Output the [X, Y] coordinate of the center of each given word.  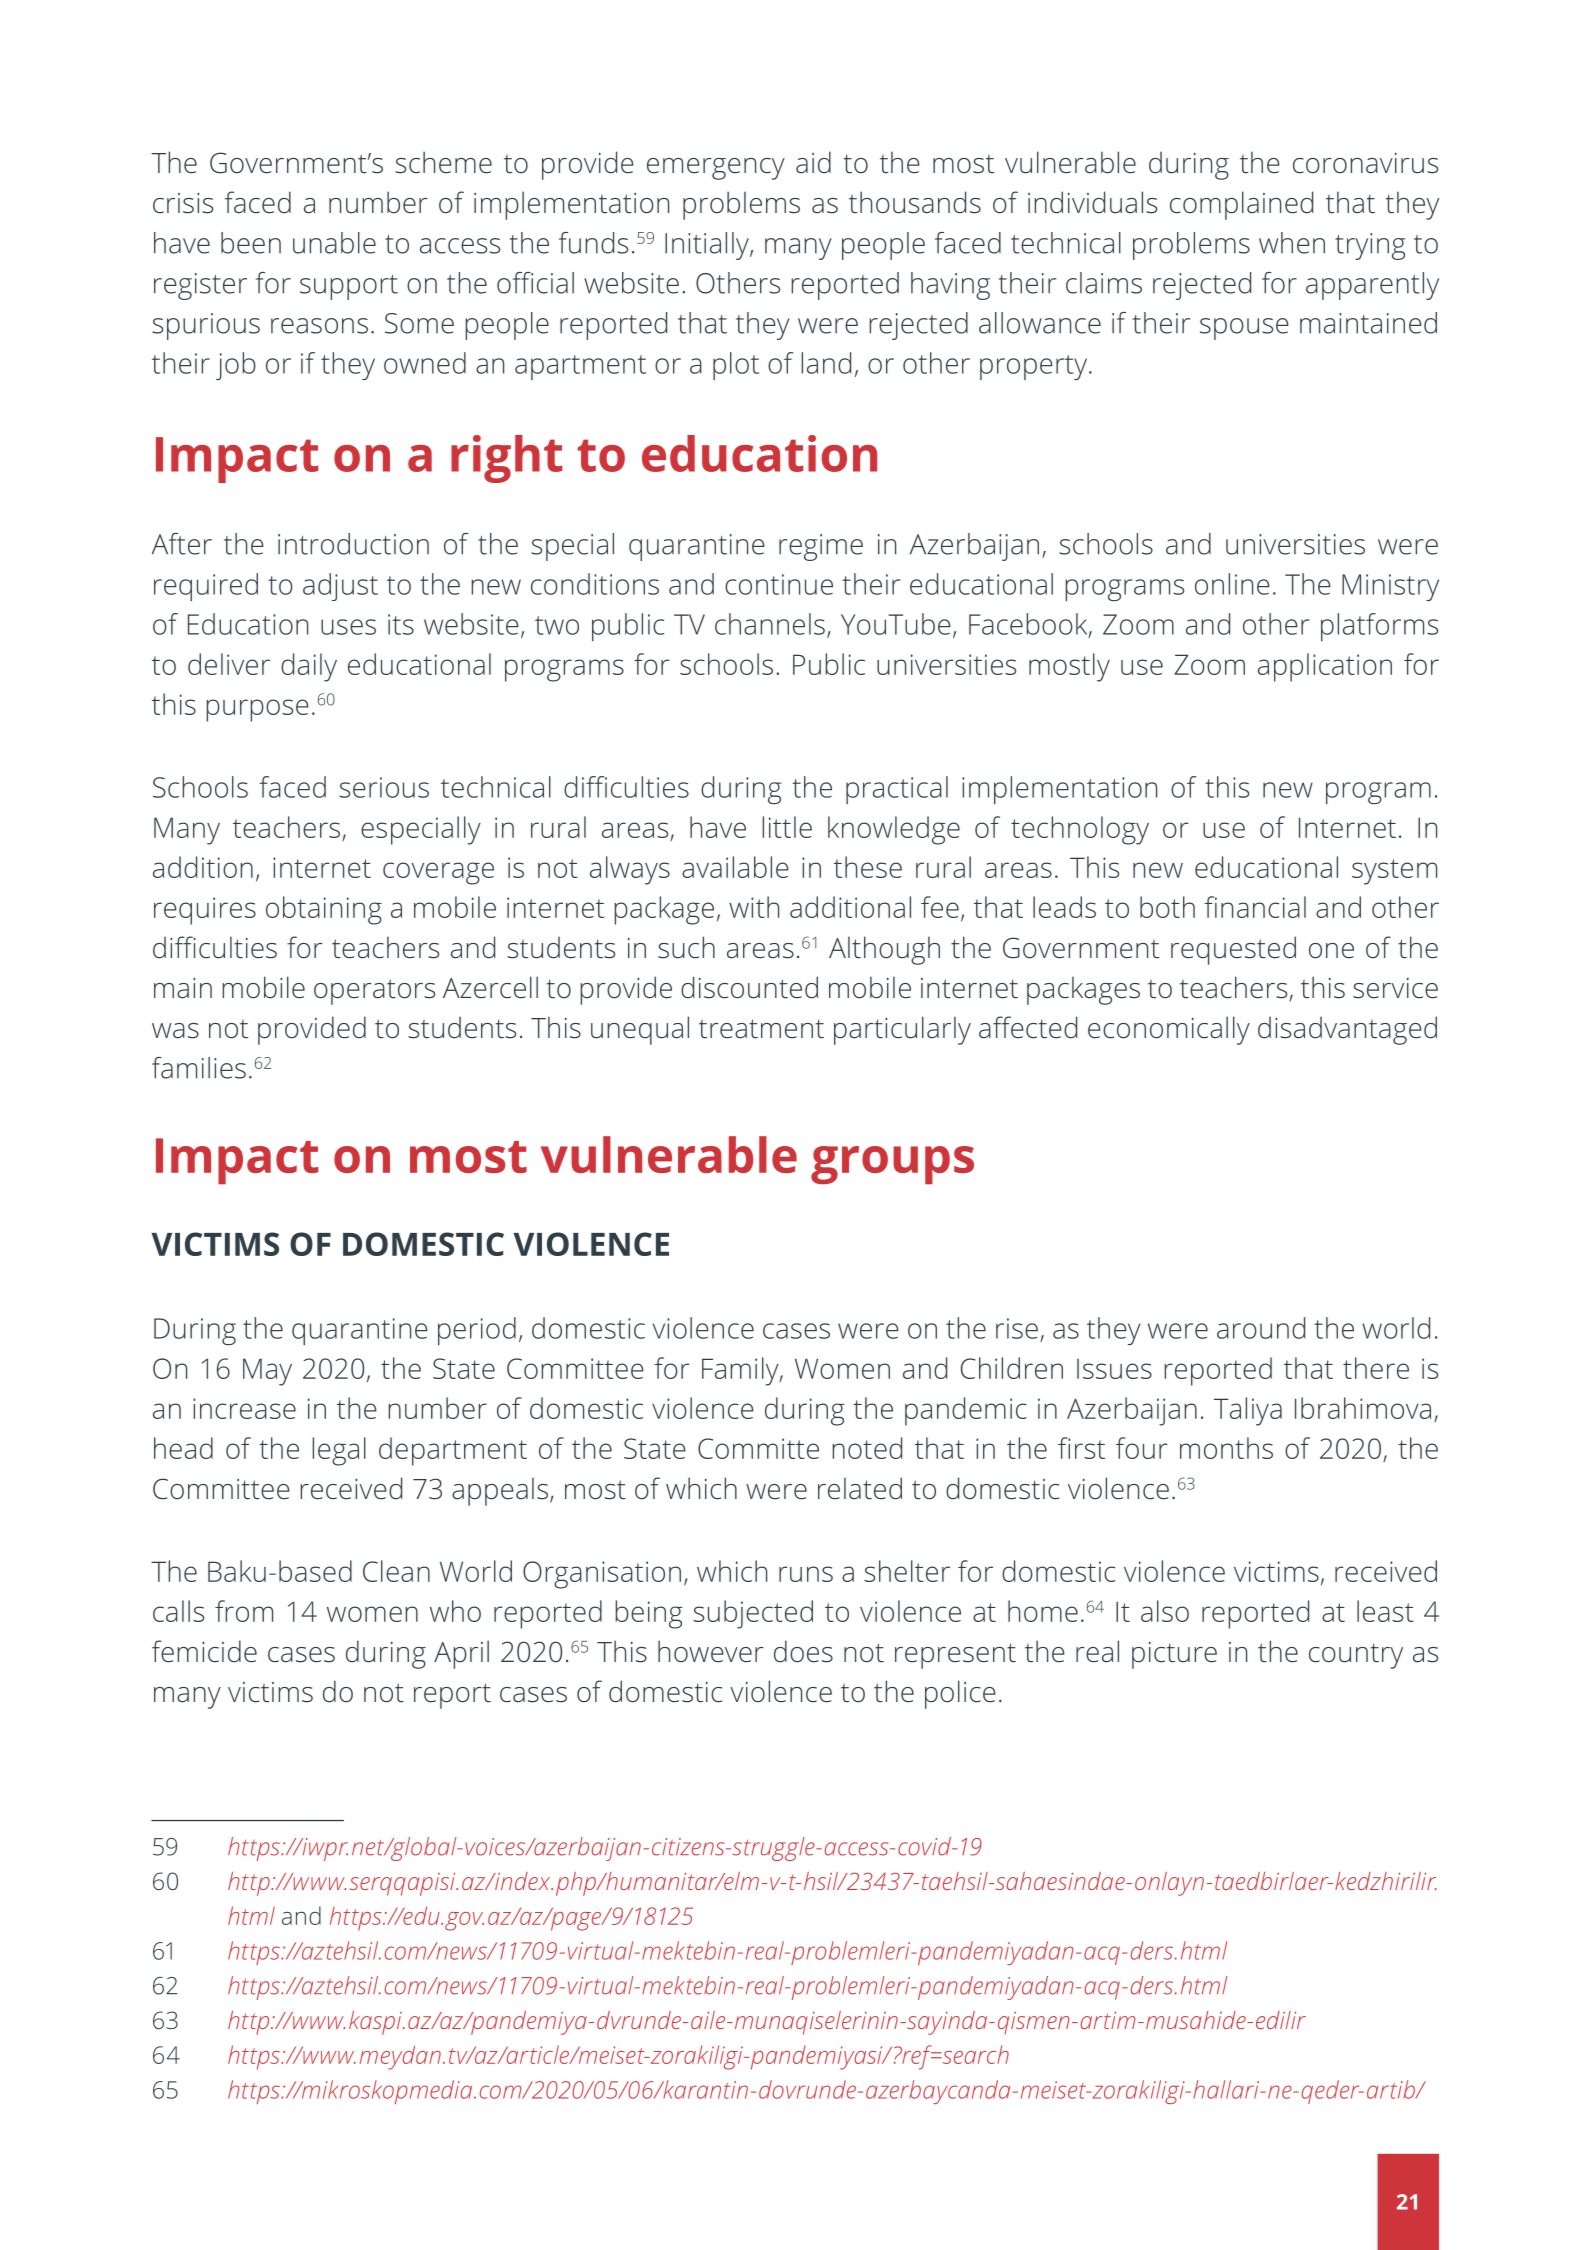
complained [1241, 205]
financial [1255, 907]
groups [892, 1165]
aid [813, 162]
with [754, 907]
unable [334, 243]
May [267, 1372]
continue [779, 584]
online [1232, 584]
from [244, 1611]
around [1261, 1328]
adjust [340, 587]
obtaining [324, 910]
